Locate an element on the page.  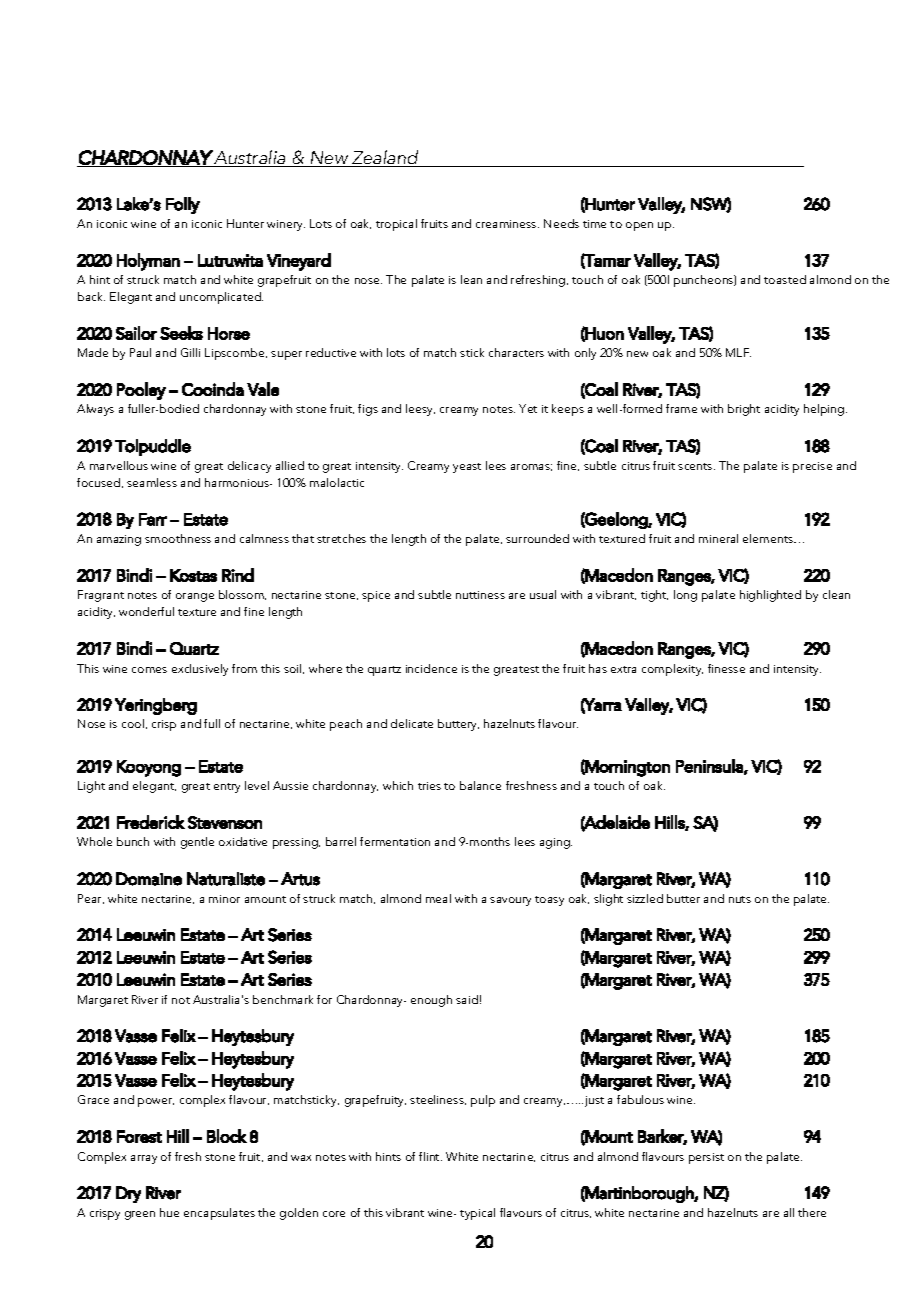
hue is located at coordinates (169, 1212).
